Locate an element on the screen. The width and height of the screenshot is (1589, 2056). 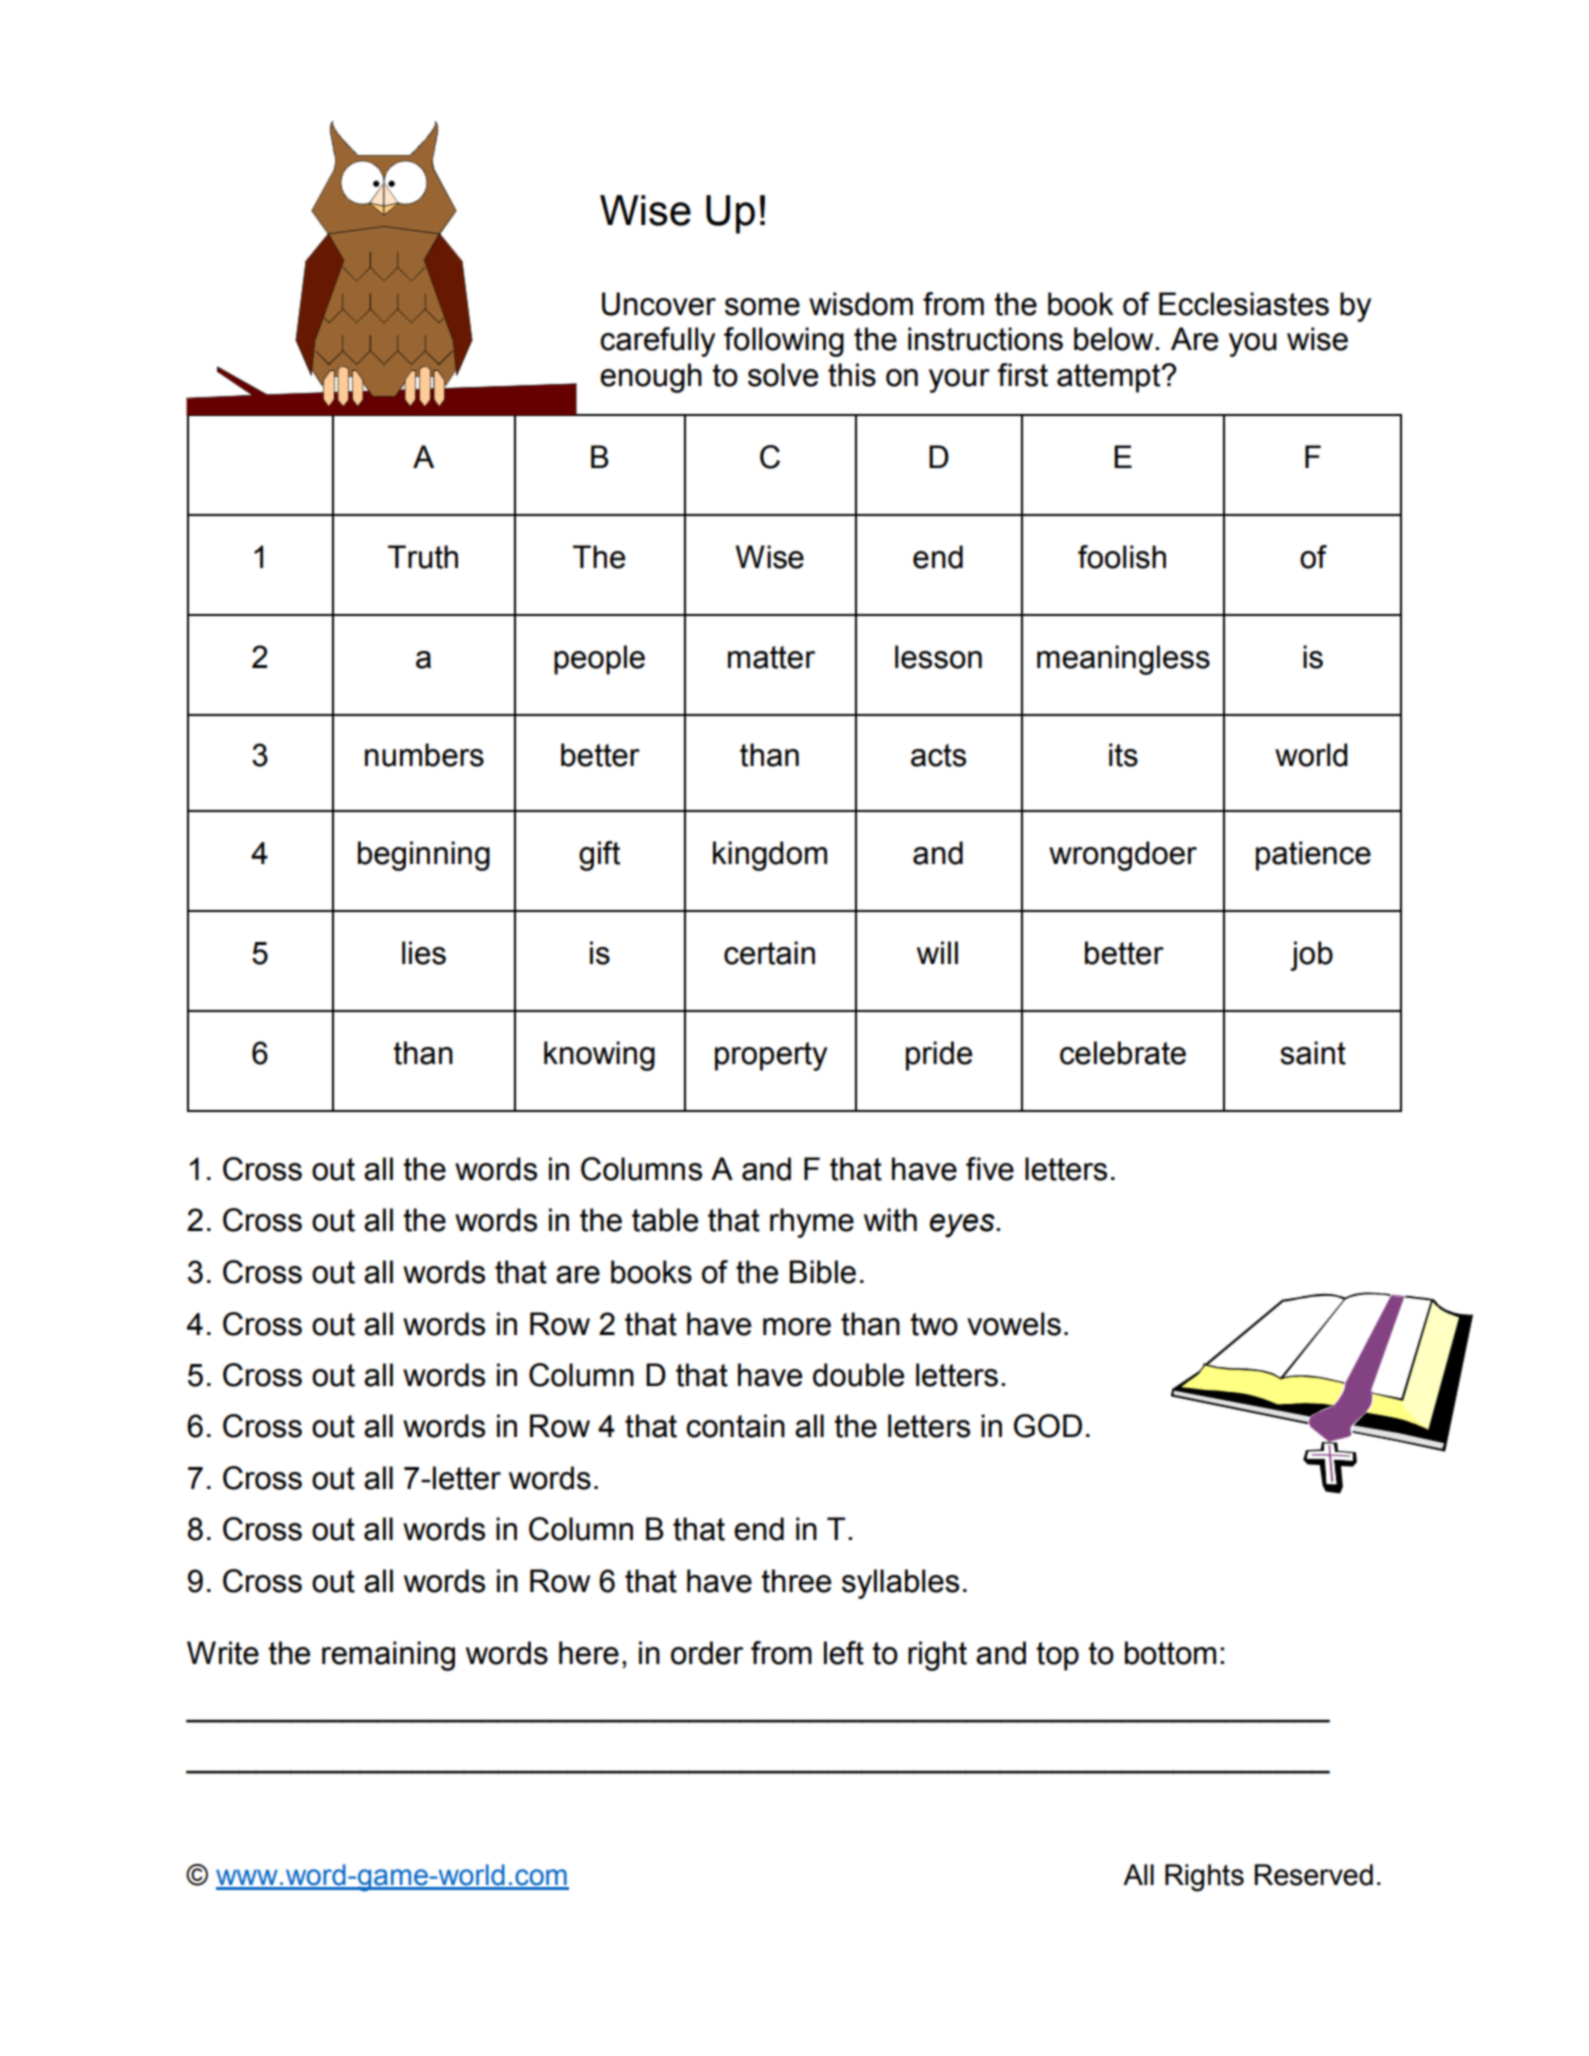
remaining is located at coordinates (388, 1656).
